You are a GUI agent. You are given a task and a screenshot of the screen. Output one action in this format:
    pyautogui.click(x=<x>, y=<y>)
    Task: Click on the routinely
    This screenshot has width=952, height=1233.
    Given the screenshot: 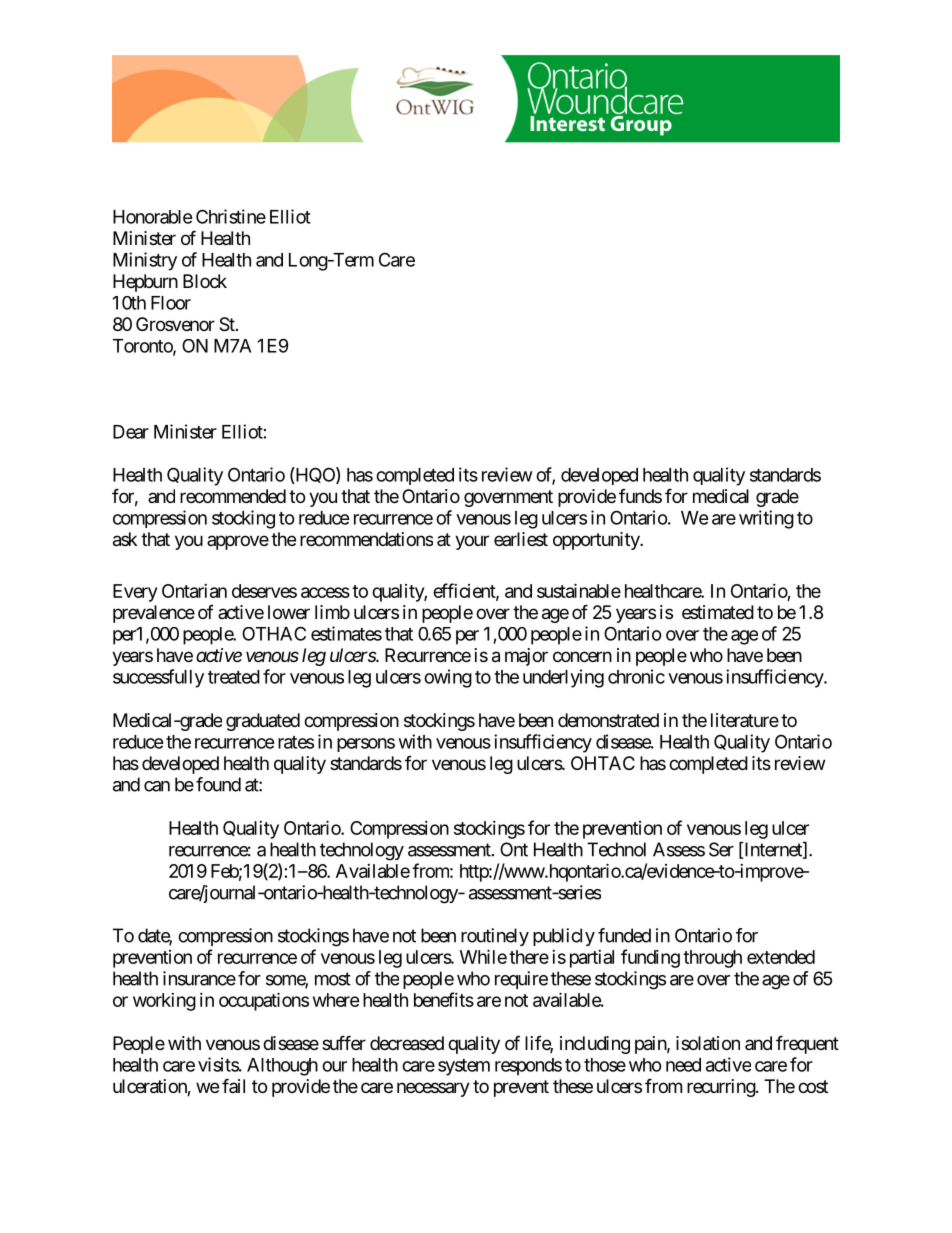 What is the action you would take?
    pyautogui.click(x=495, y=937)
